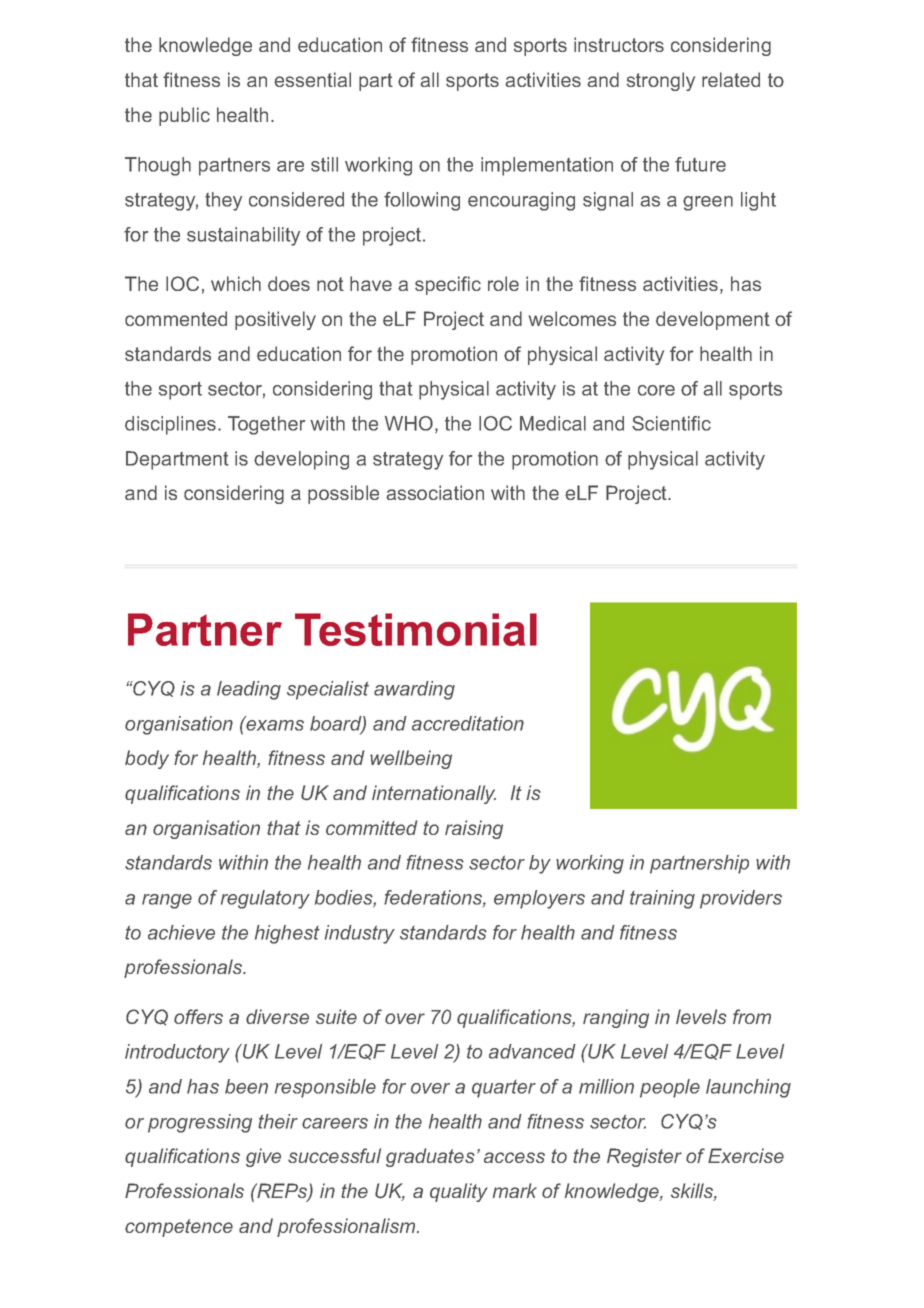  What do you see at coordinates (644, 1157) in the screenshot?
I see `Register` at bounding box center [644, 1157].
